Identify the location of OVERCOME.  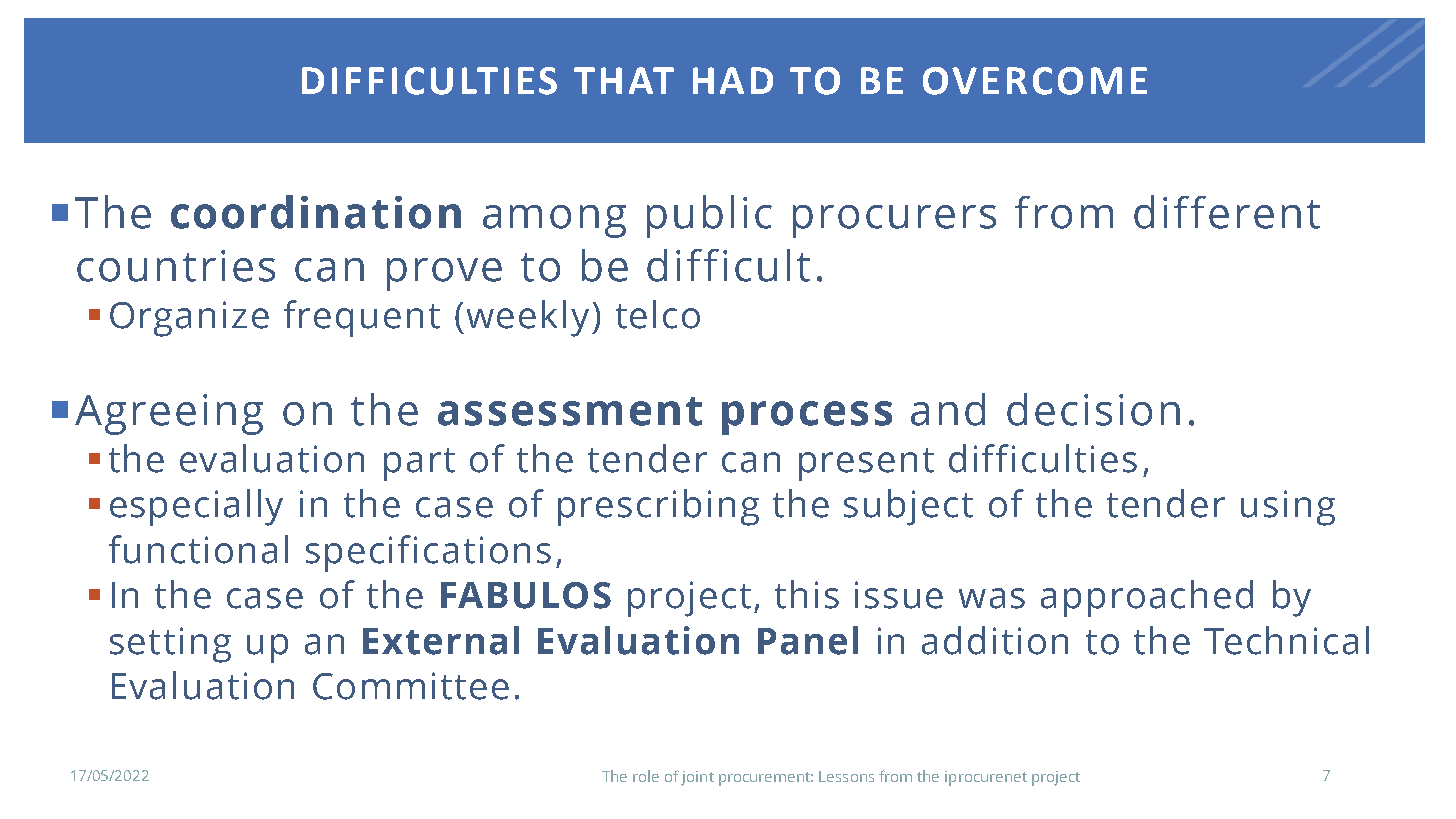
(1035, 81).
